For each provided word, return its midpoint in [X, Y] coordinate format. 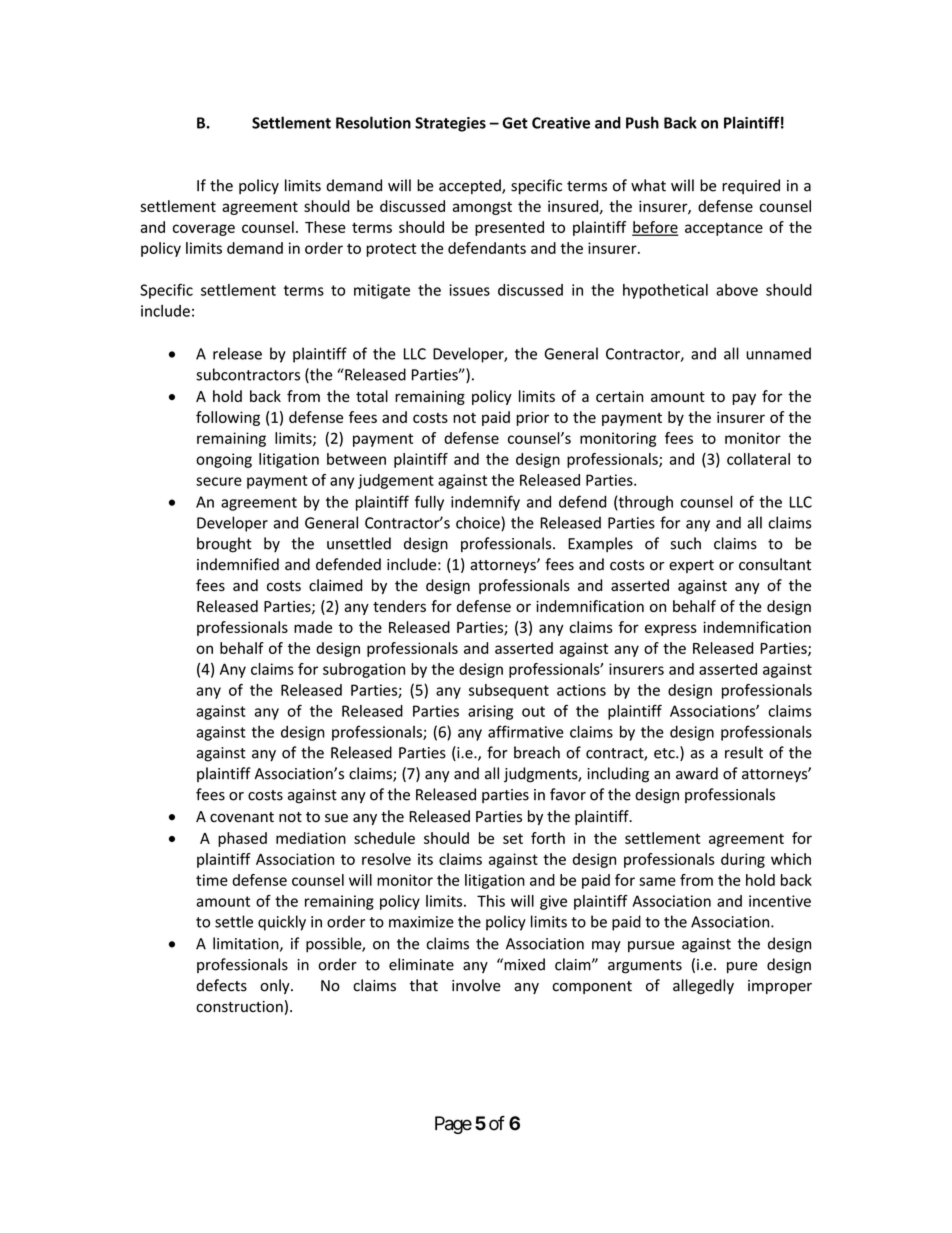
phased [242, 839]
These [325, 227]
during [743, 860]
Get [515, 123]
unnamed [778, 353]
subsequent [509, 691]
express [671, 630]
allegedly [703, 986]
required [751, 186]
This [491, 901]
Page [453, 1125]
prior [532, 418]
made [313, 627]
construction [239, 1007]
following [228, 418]
